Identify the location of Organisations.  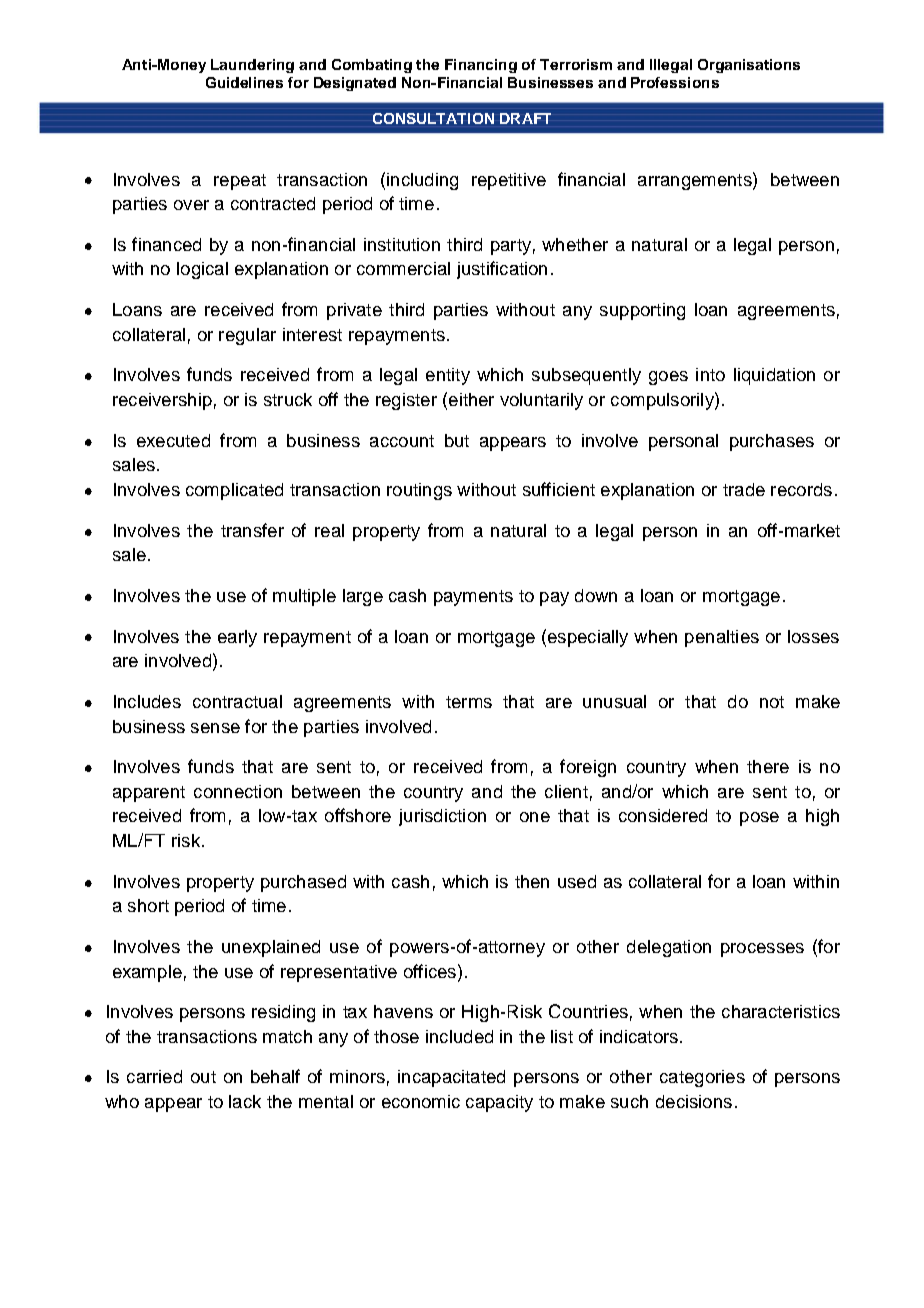
(749, 66).
